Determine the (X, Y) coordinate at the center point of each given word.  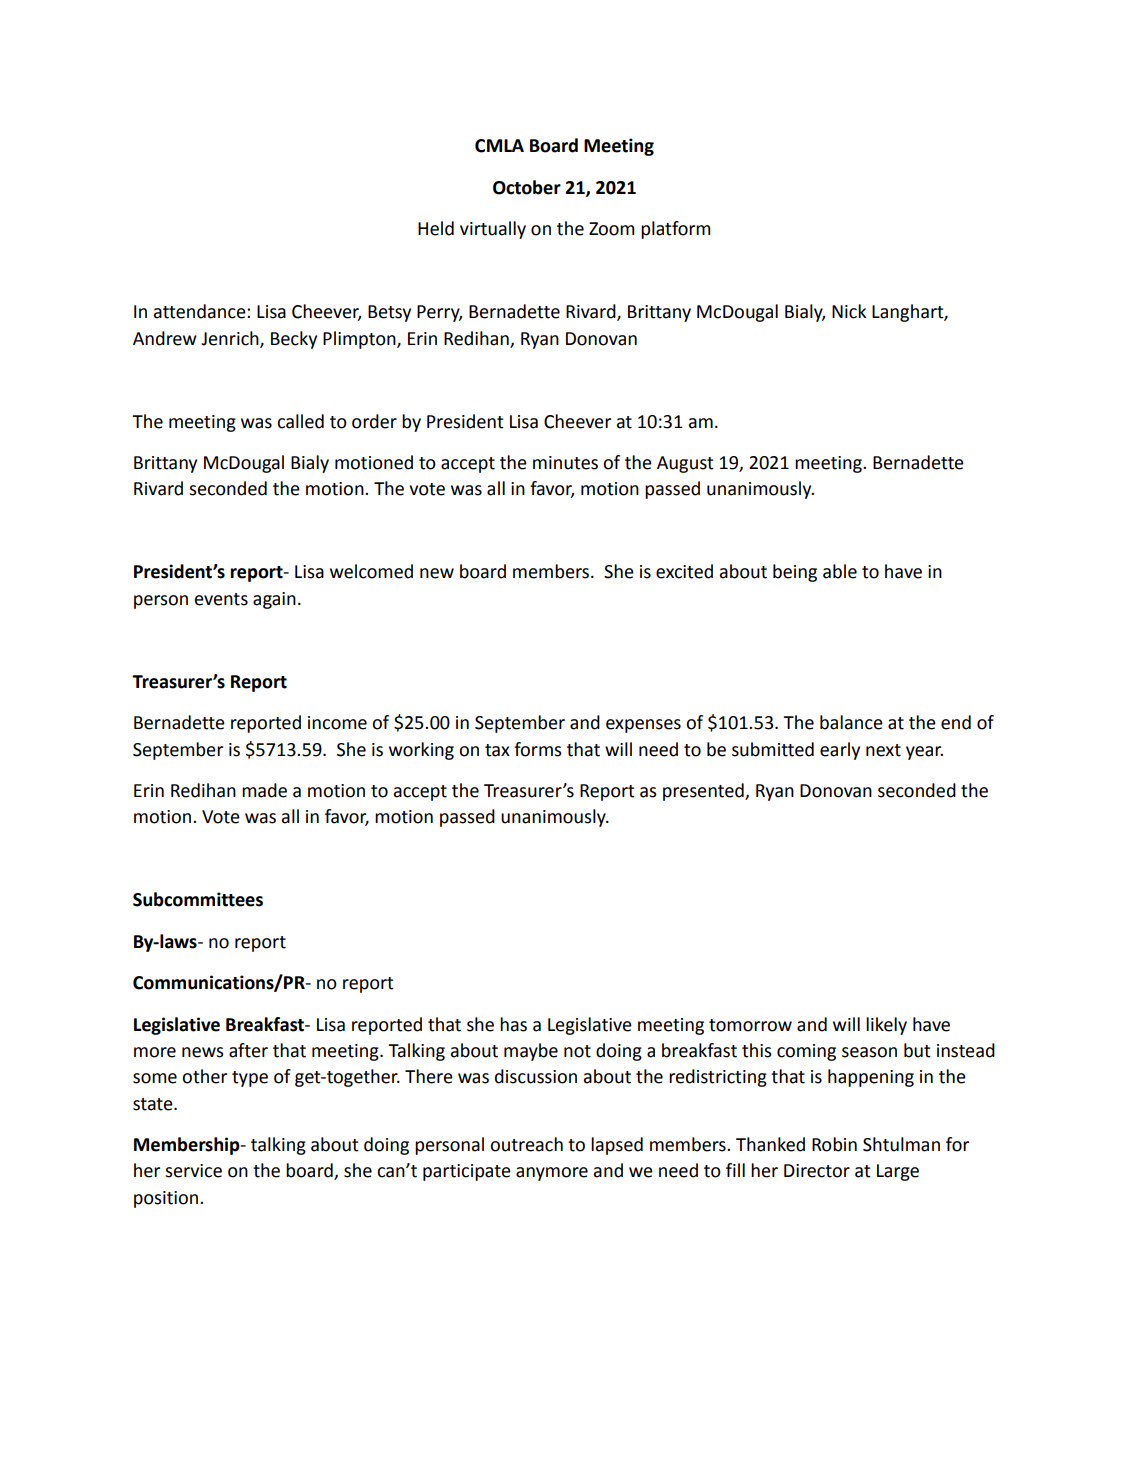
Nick (849, 311)
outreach (526, 1144)
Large (898, 1172)
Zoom (612, 229)
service (193, 1171)
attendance (201, 311)
